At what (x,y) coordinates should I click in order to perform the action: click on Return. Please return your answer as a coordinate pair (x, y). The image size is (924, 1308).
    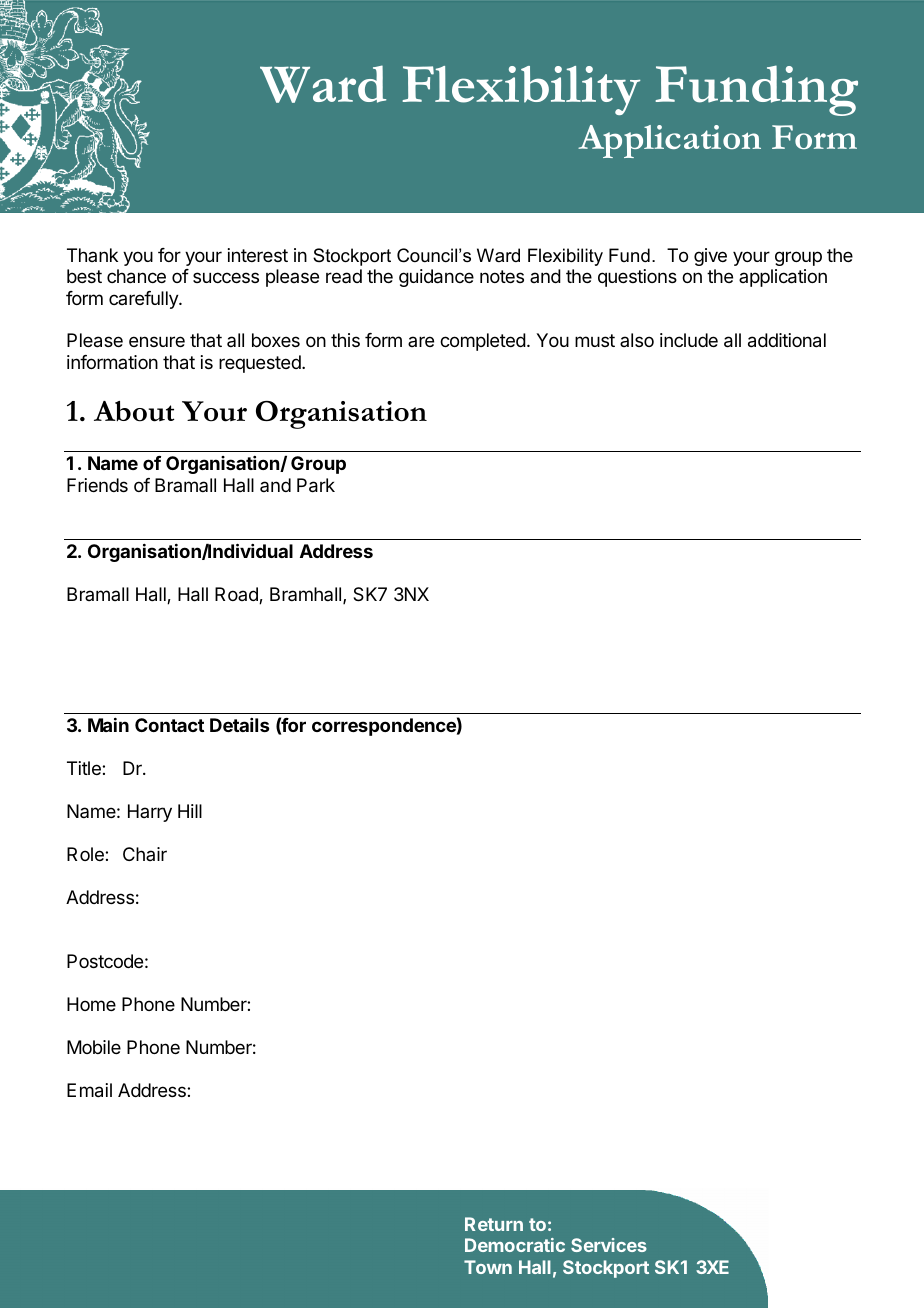
    Looking at the image, I should click on (494, 1224).
